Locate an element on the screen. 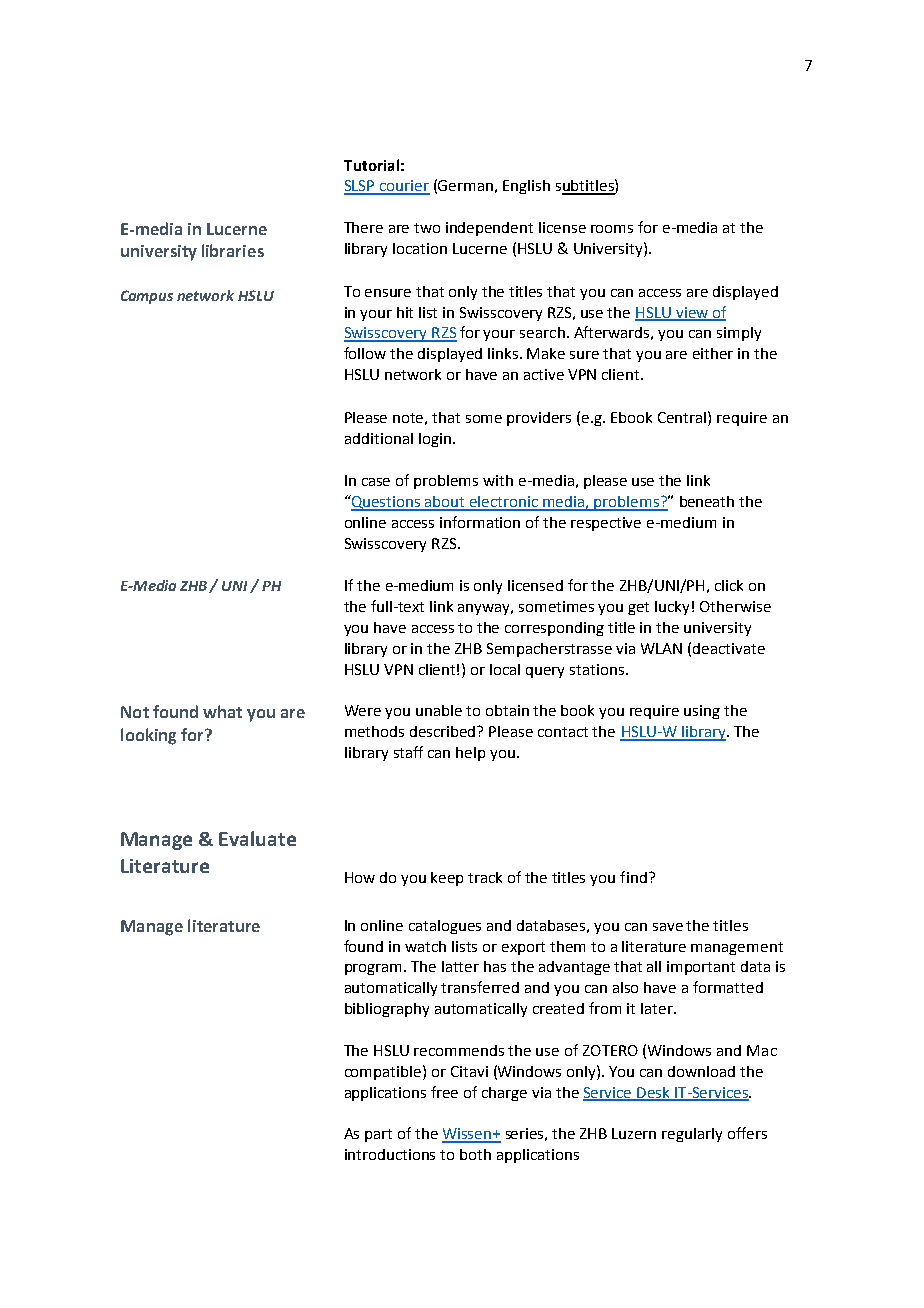 The width and height of the screenshot is (924, 1308). help is located at coordinates (470, 754).
